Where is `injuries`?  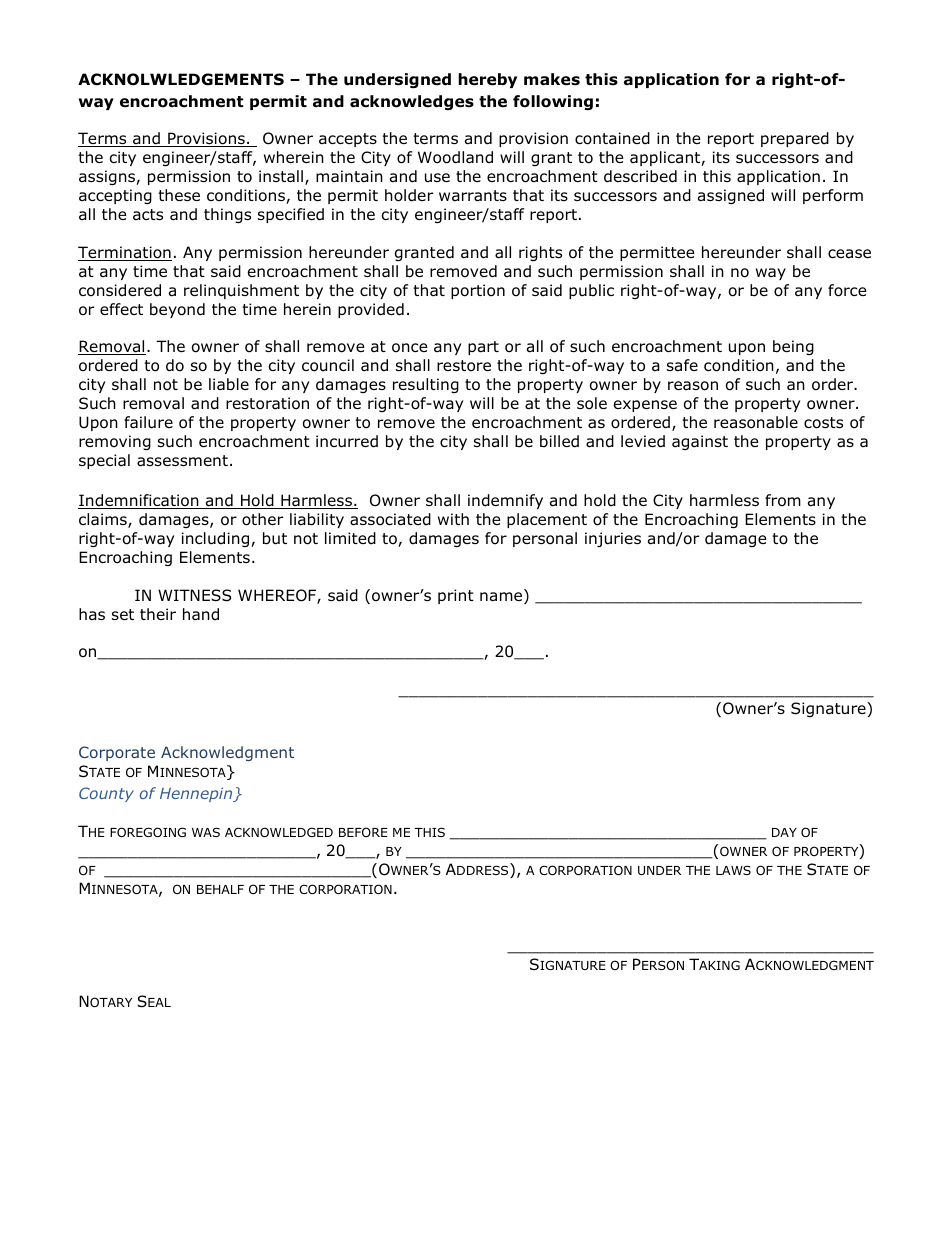
injuries is located at coordinates (613, 539).
